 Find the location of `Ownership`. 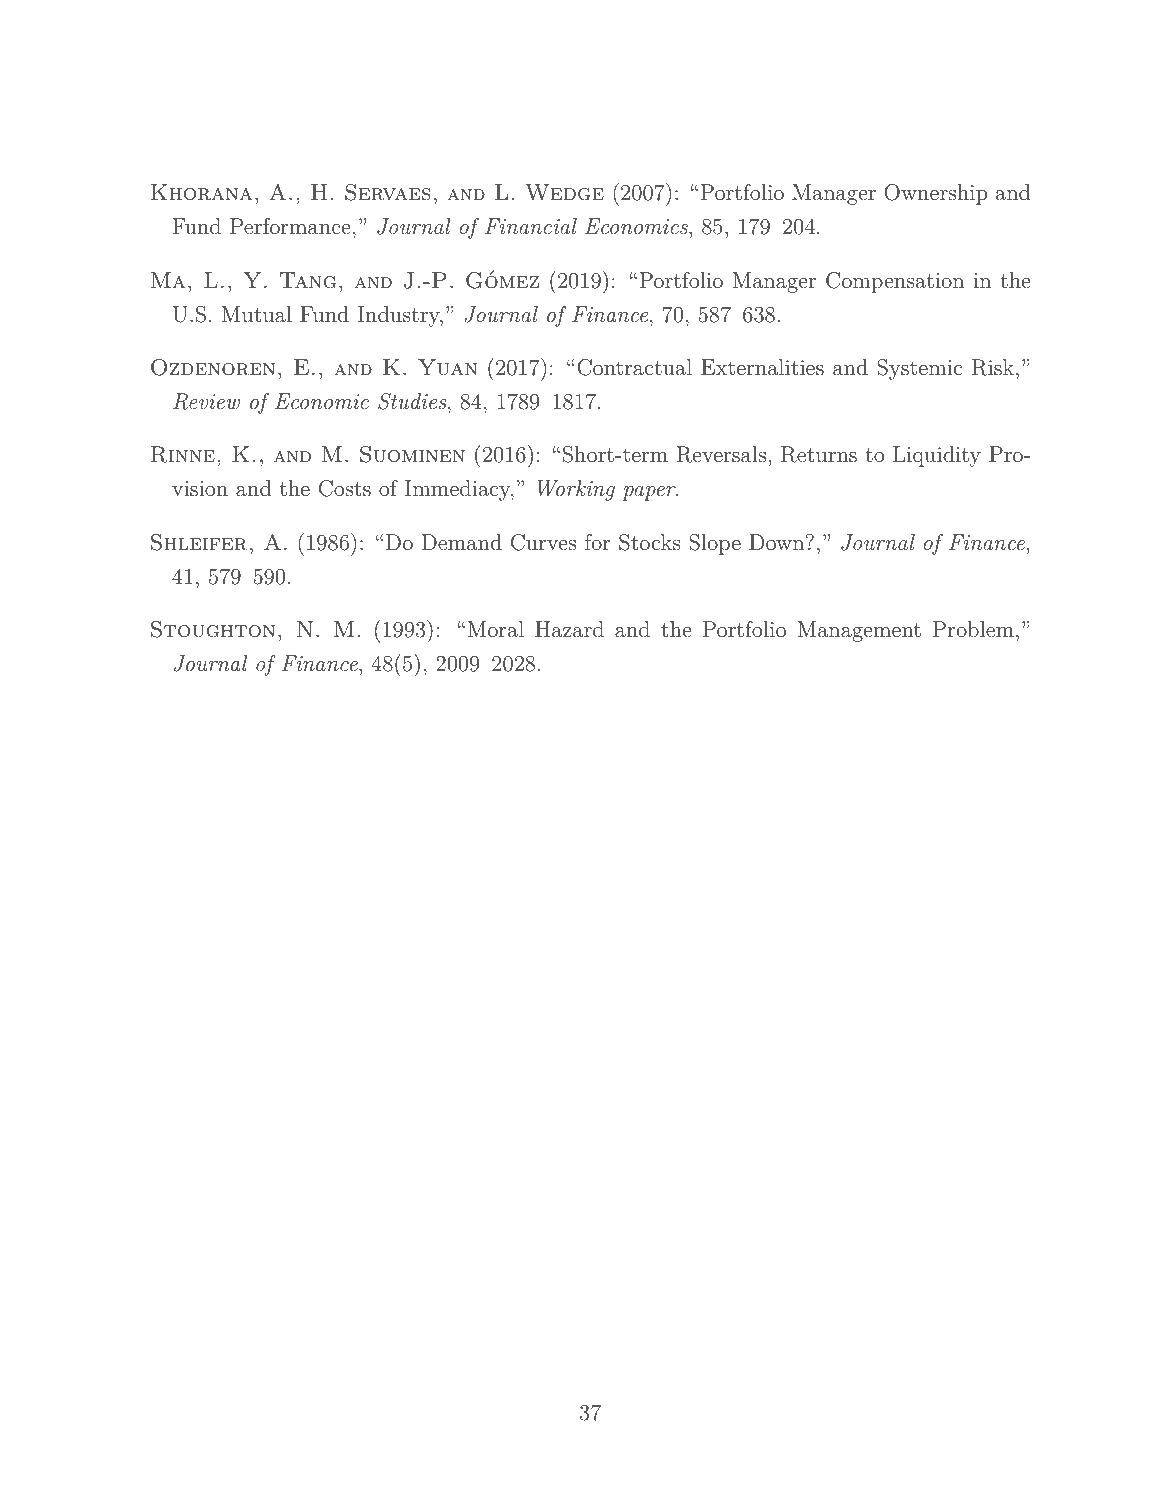

Ownership is located at coordinates (935, 194).
